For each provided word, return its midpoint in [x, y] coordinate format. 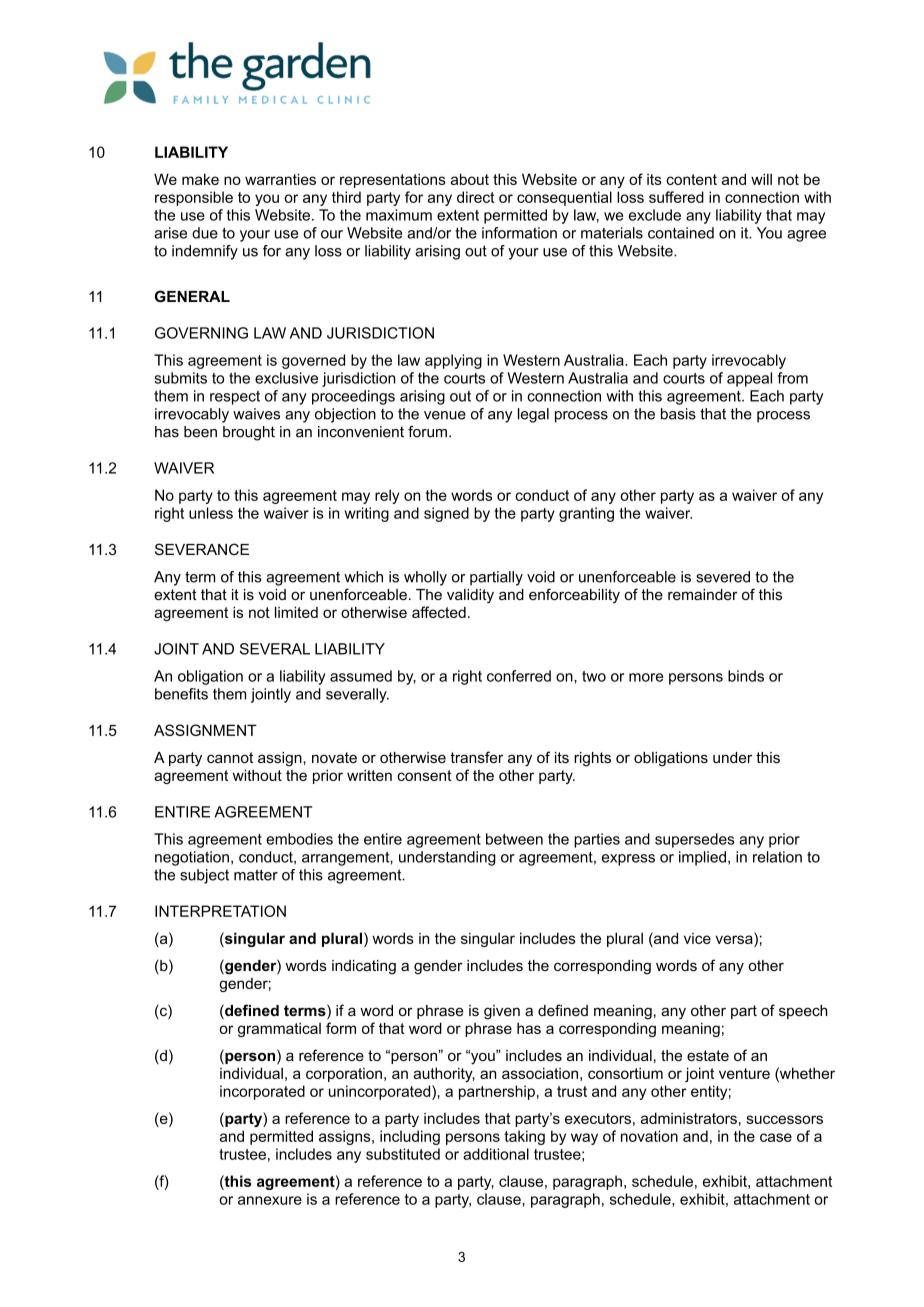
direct [476, 197]
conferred [519, 676]
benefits [181, 694]
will [761, 179]
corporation [344, 1075]
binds [746, 676]
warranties [280, 179]
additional [496, 1154]
